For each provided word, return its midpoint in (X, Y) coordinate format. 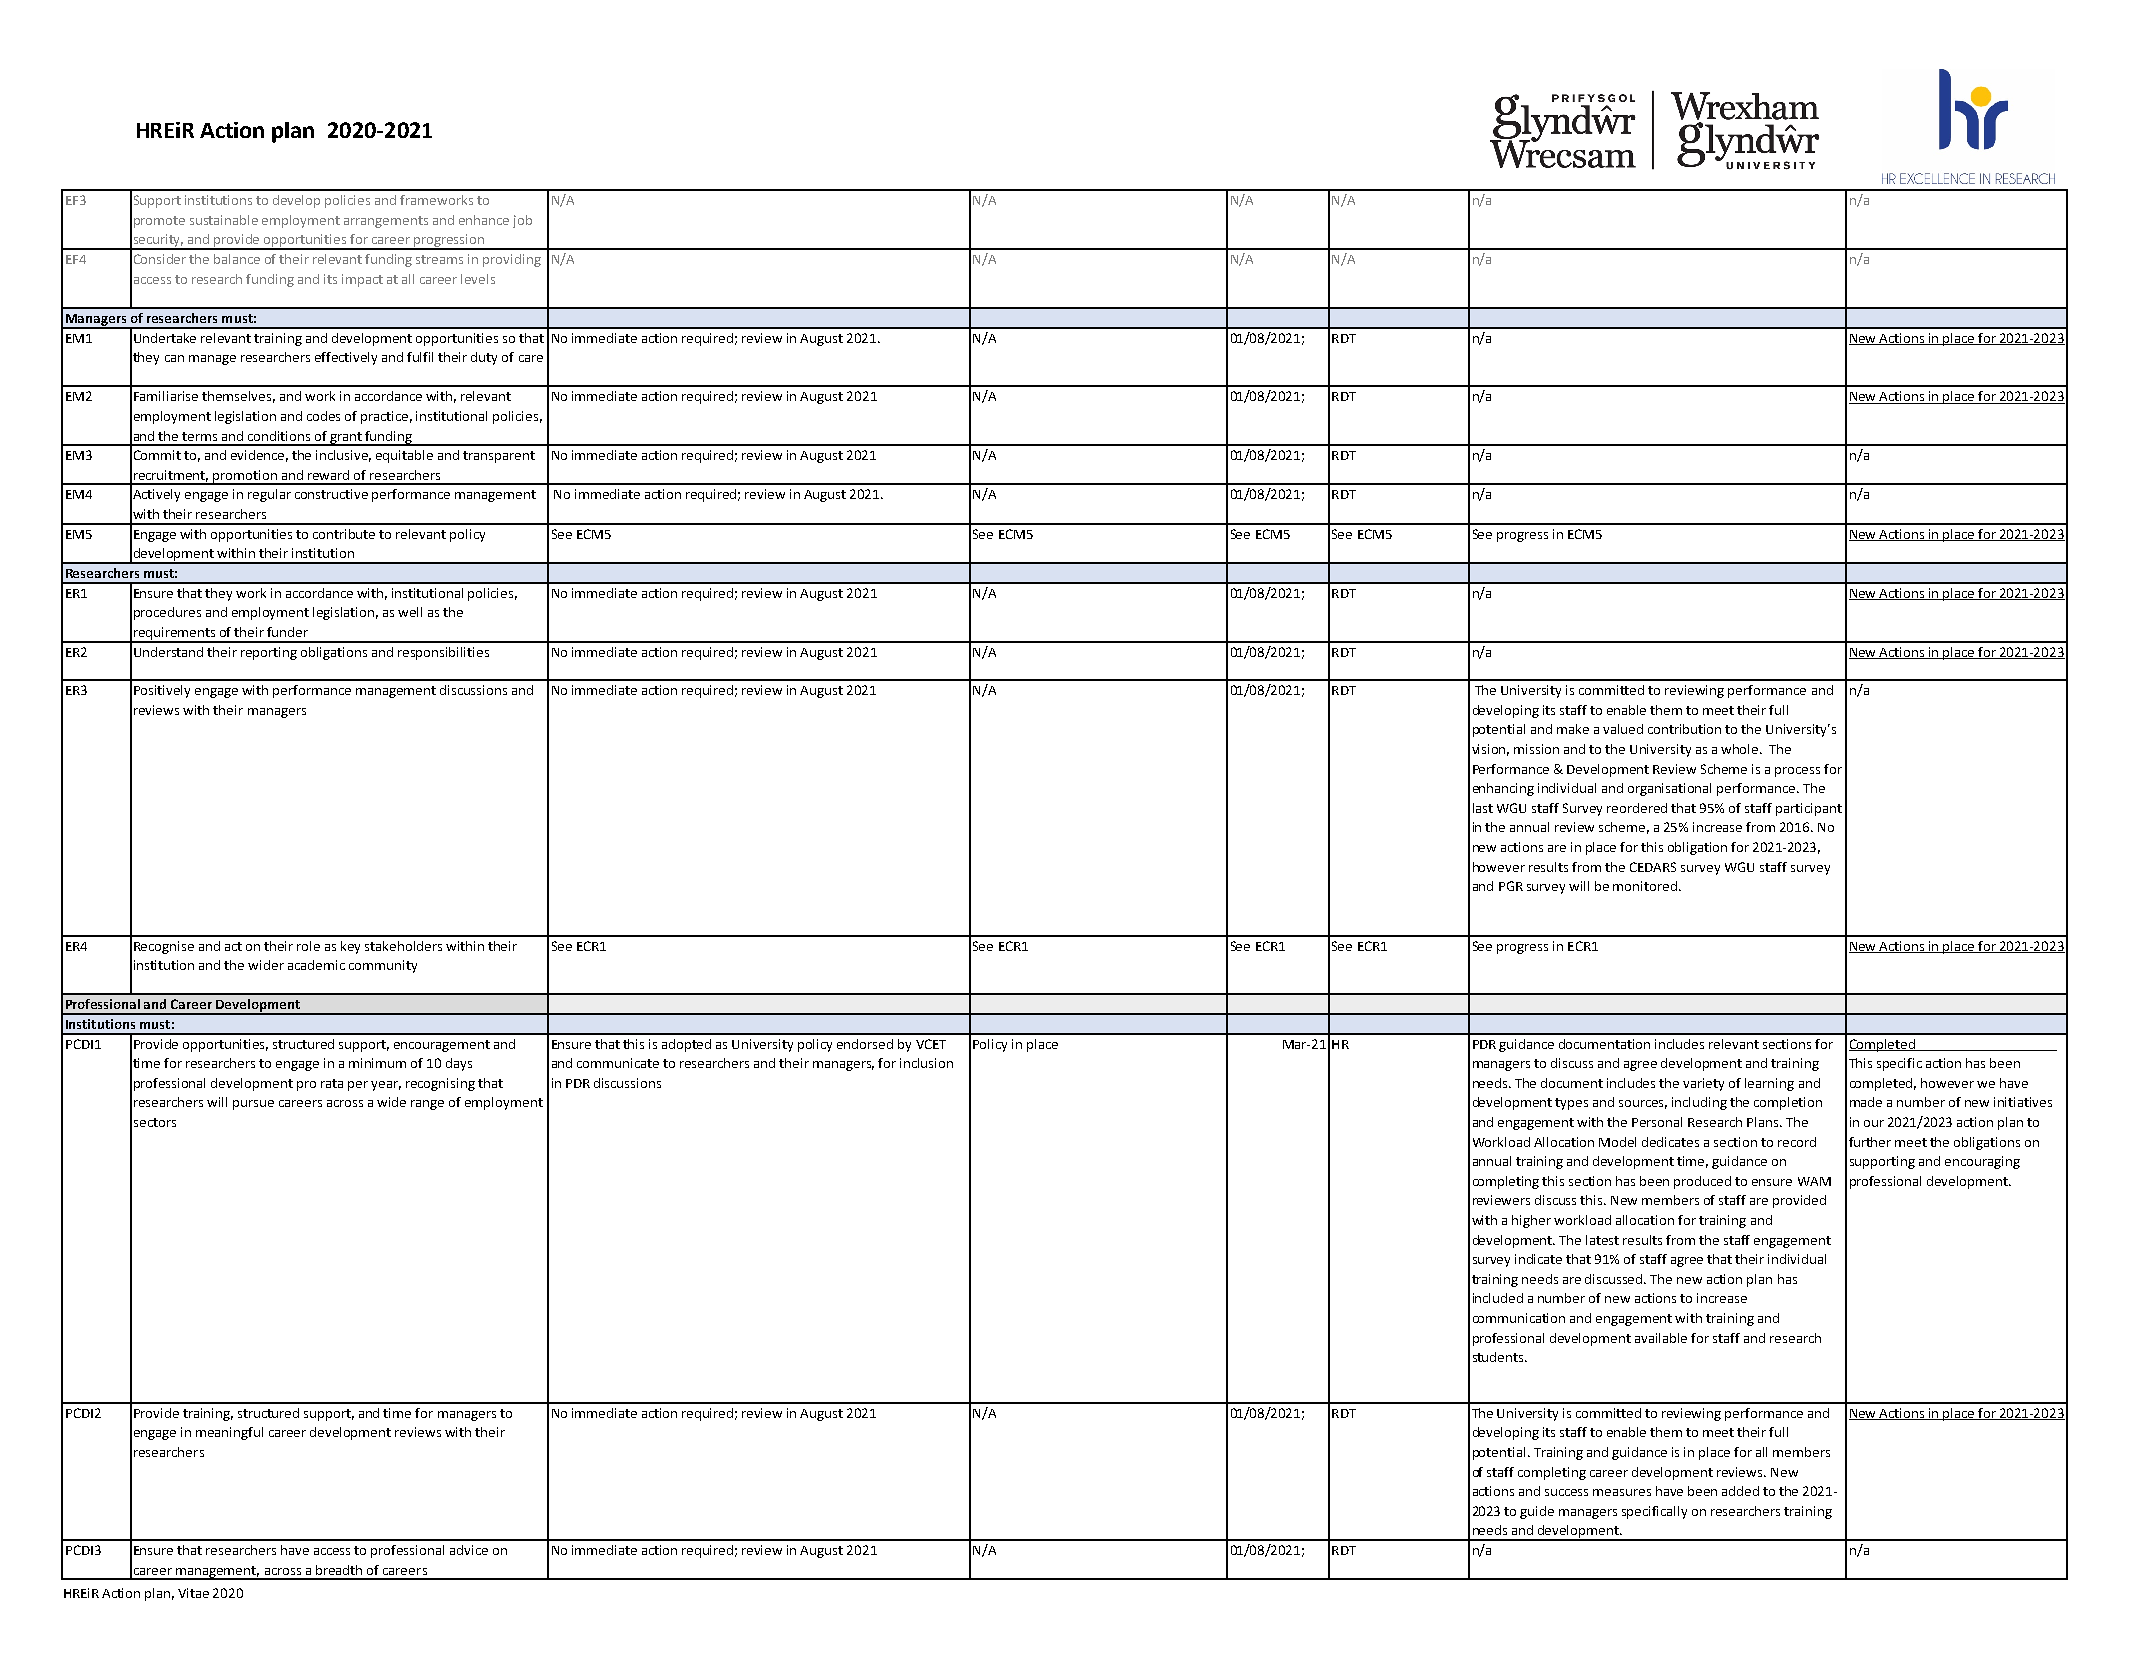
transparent (499, 457)
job (522, 221)
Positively (162, 691)
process (1797, 772)
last (1483, 808)
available (1661, 1338)
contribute (344, 534)
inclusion (926, 1063)
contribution (1684, 729)
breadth (339, 1570)
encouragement (442, 1046)
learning (1769, 1084)
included (1498, 1298)
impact (362, 280)
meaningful (229, 1433)
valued (1623, 729)
